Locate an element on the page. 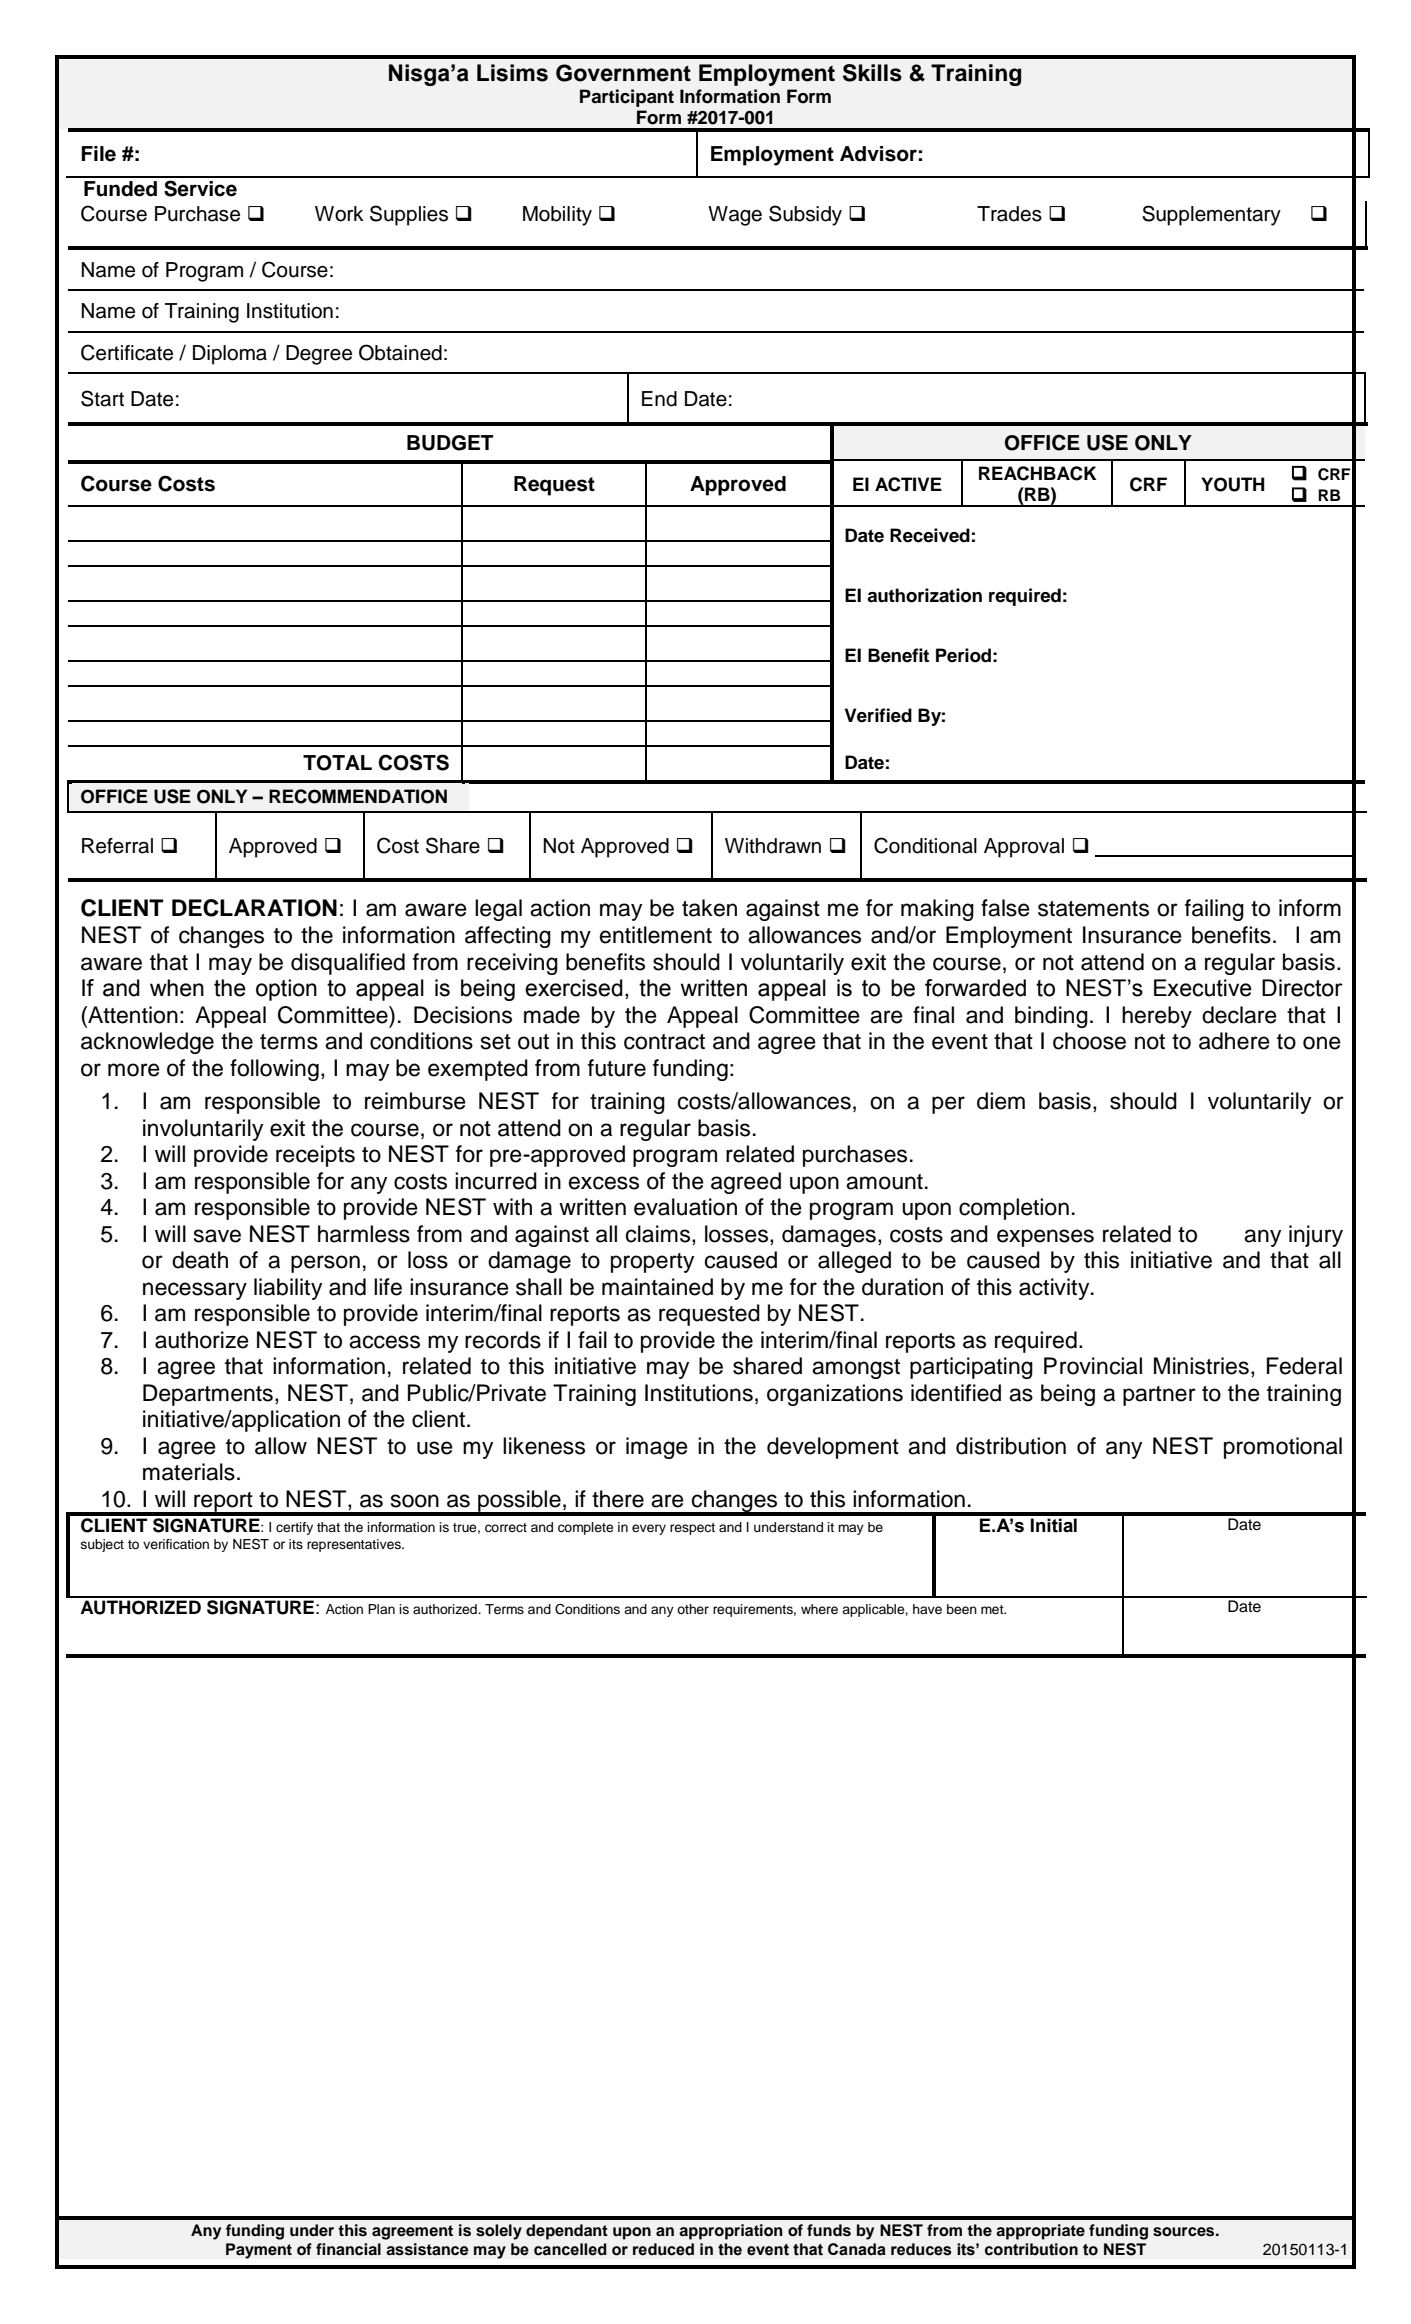  Work is located at coordinates (339, 214).
